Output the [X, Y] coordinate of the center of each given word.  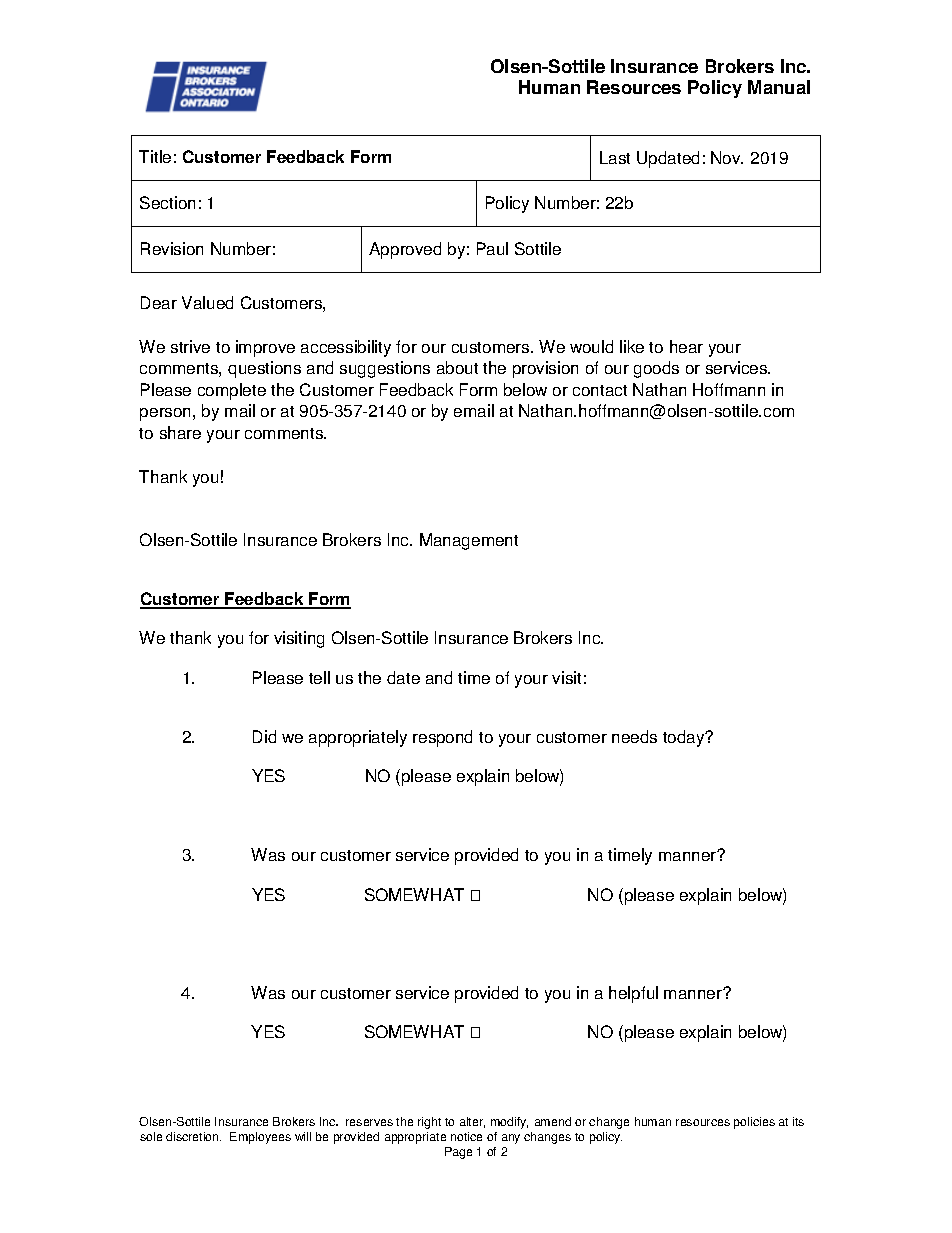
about [457, 367]
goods [656, 369]
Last [615, 157]
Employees [260, 1138]
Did [264, 736]
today [685, 738]
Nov [727, 157]
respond [442, 738]
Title [155, 156]
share [180, 432]
